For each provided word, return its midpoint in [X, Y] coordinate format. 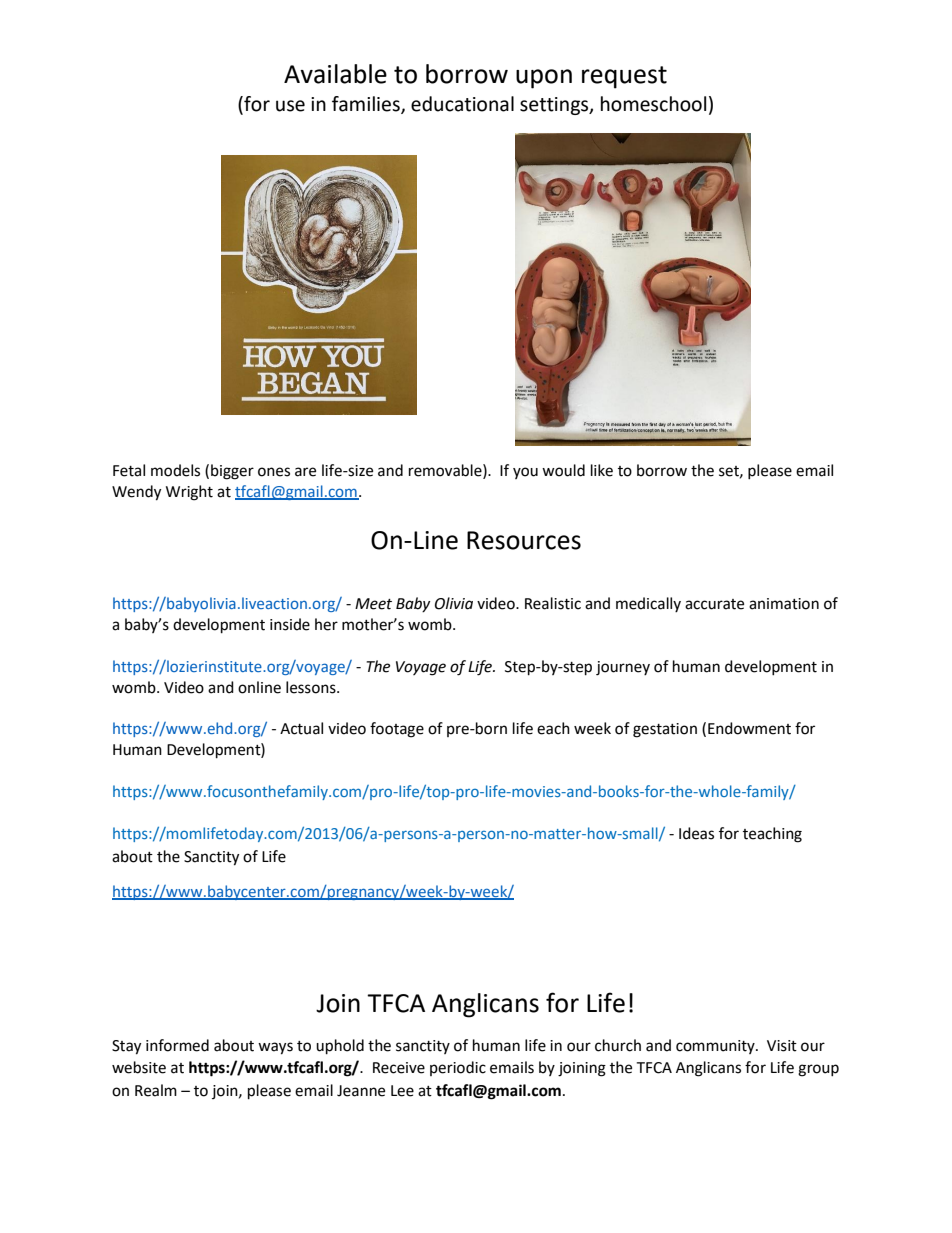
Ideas [696, 833]
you [525, 473]
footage [397, 730]
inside [290, 624]
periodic [458, 1068]
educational [462, 104]
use [290, 106]
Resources [524, 540]
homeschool [653, 104]
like [602, 470]
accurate [714, 604]
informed [177, 1045]
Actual [301, 728]
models [175, 470]
